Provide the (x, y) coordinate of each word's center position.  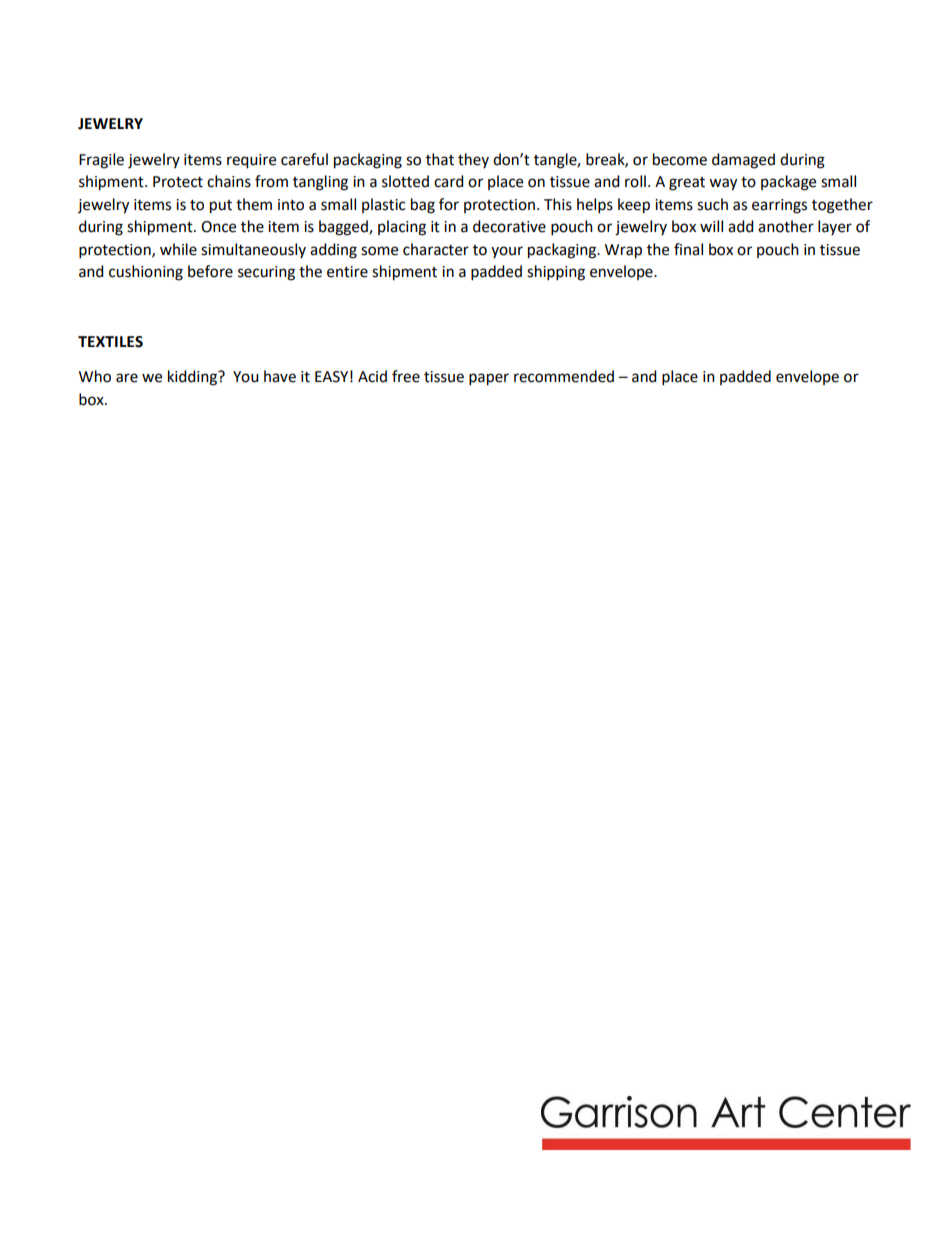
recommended (564, 376)
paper (489, 379)
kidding (193, 378)
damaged (743, 161)
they (473, 160)
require (251, 161)
